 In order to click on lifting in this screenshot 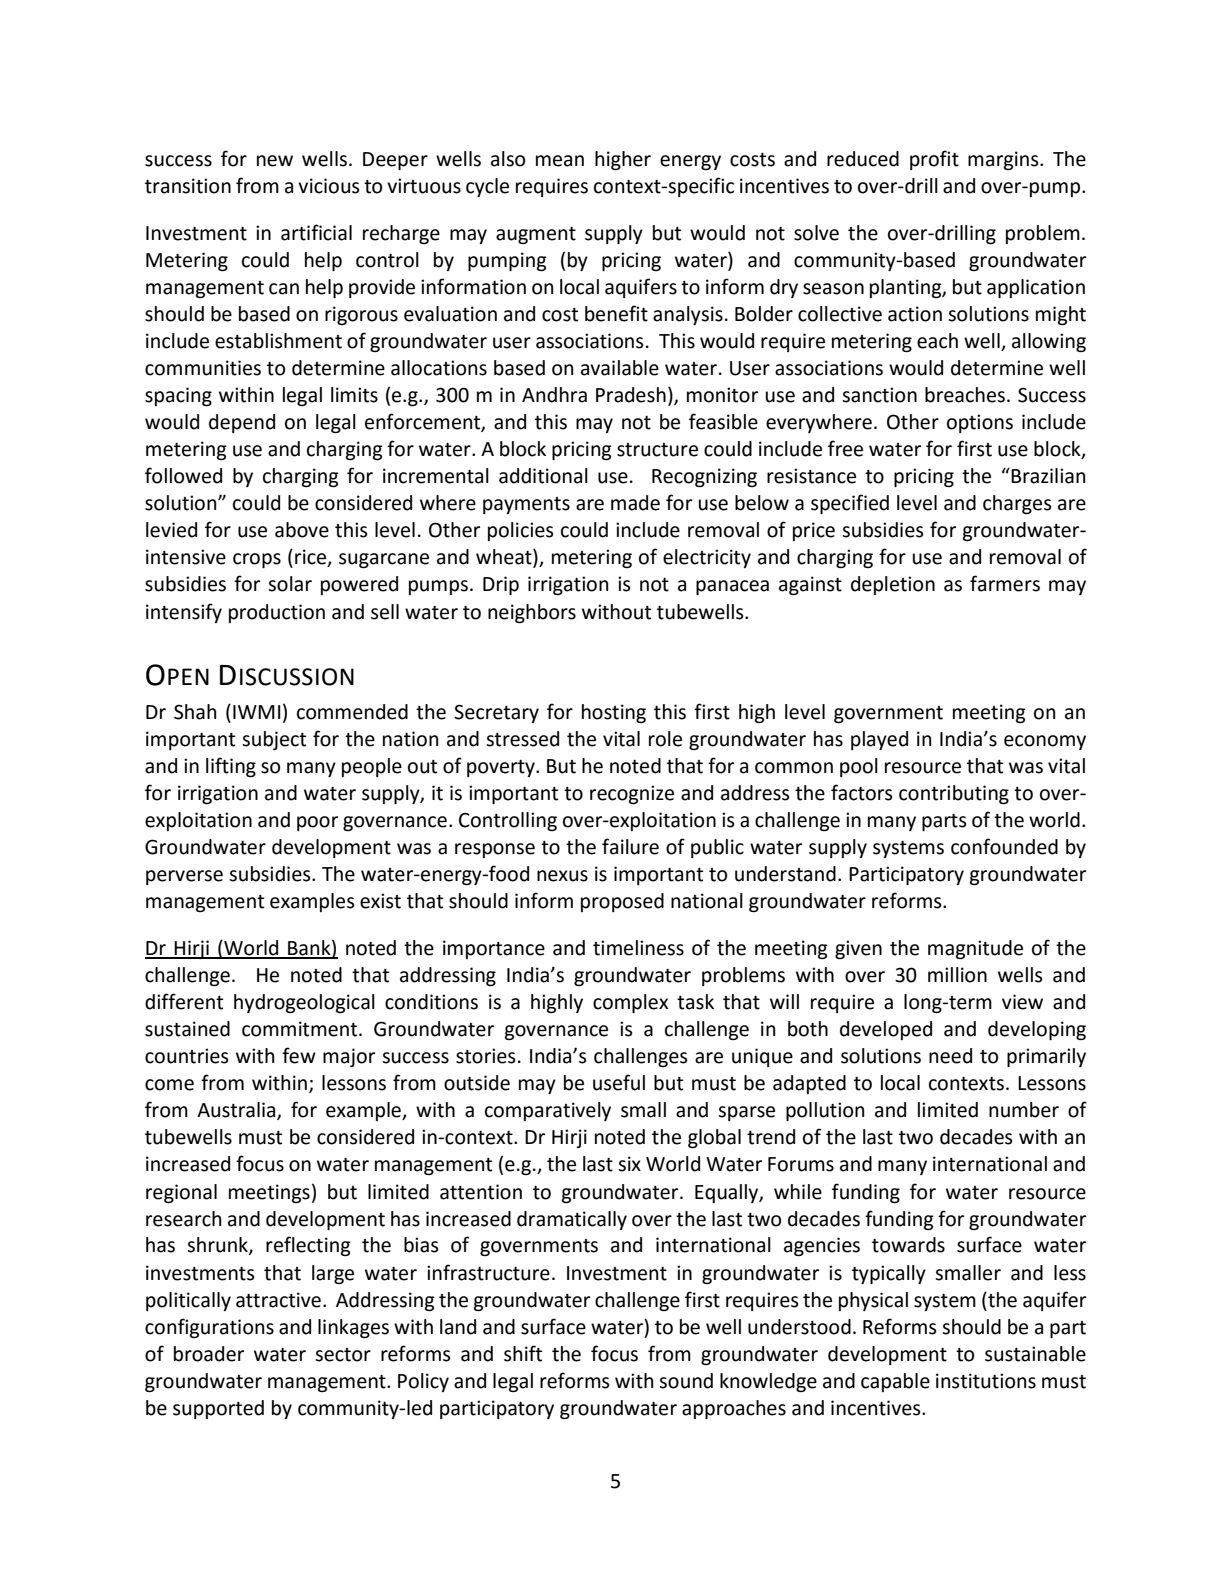, I will do `click(231, 767)`.
